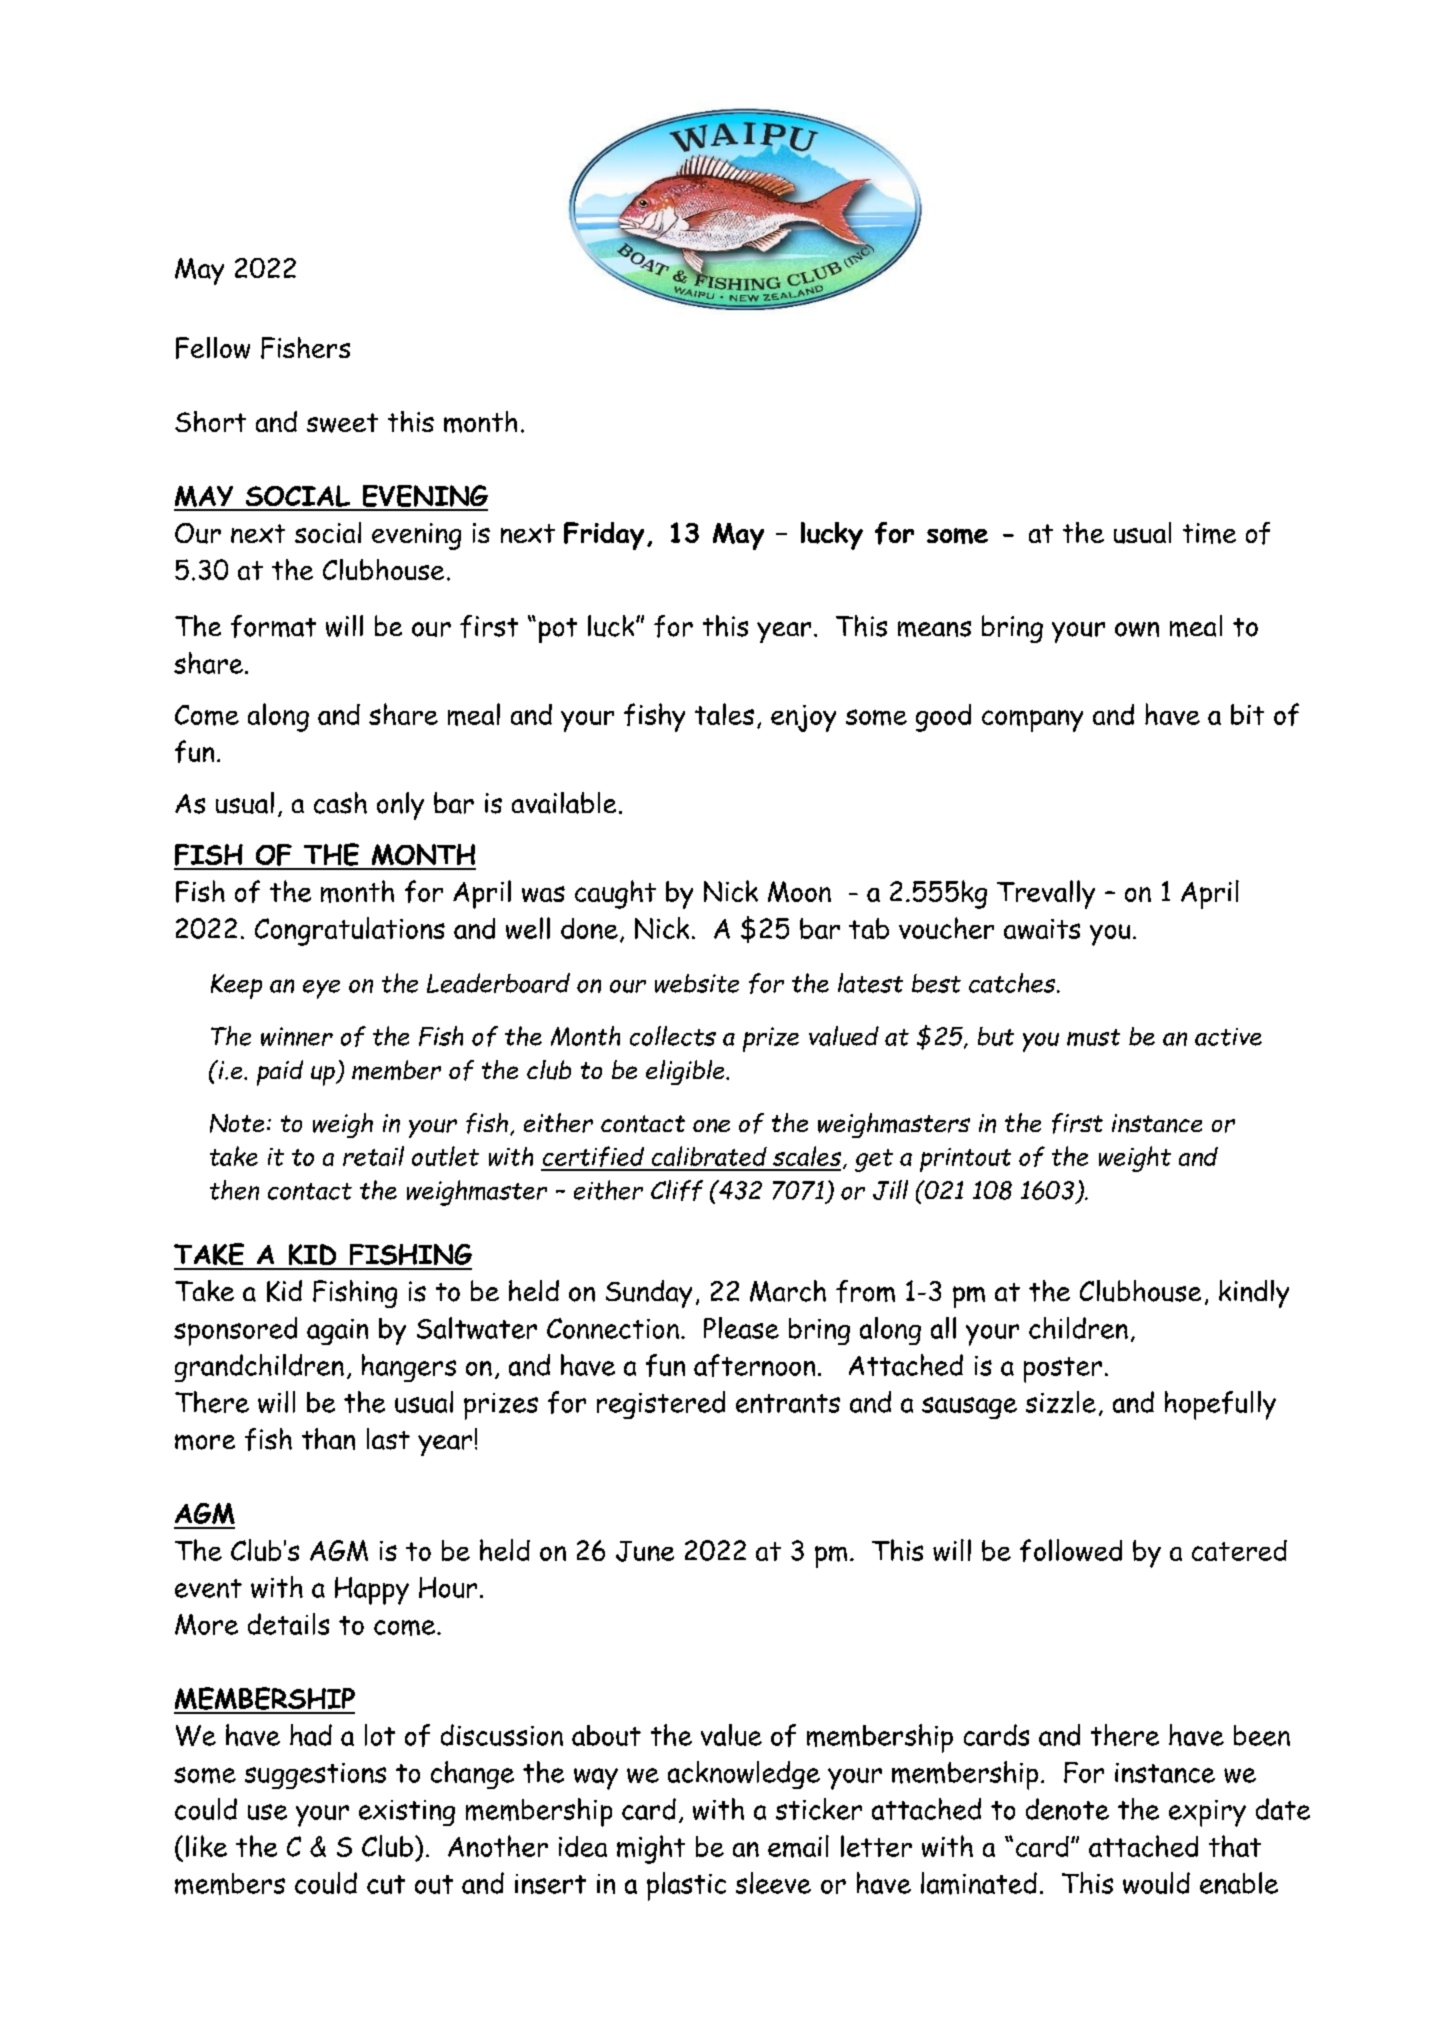 Image resolution: width=1437 pixels, height=2032 pixels. I want to click on time, so click(1209, 533).
